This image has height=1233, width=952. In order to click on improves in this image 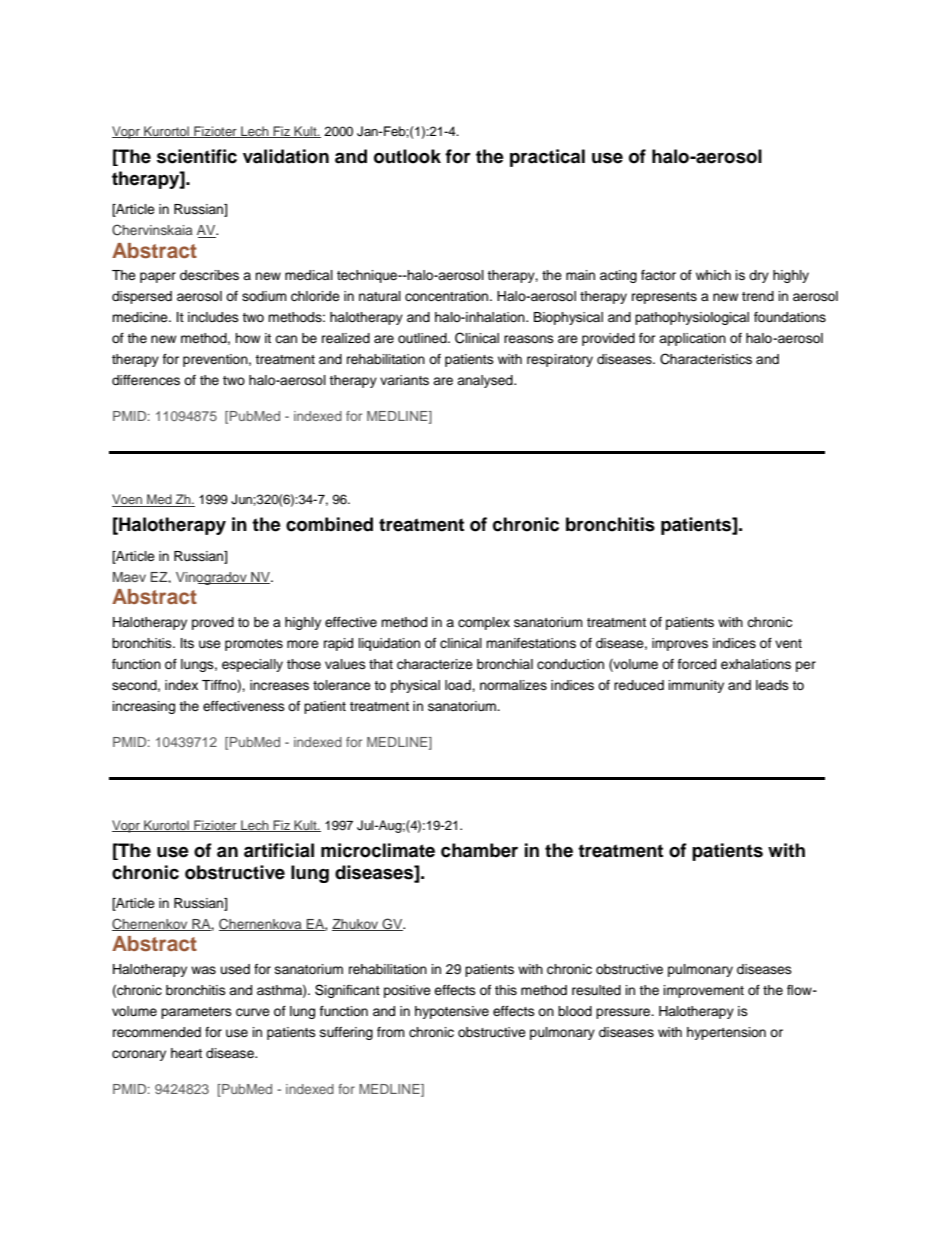, I will do `click(680, 644)`.
